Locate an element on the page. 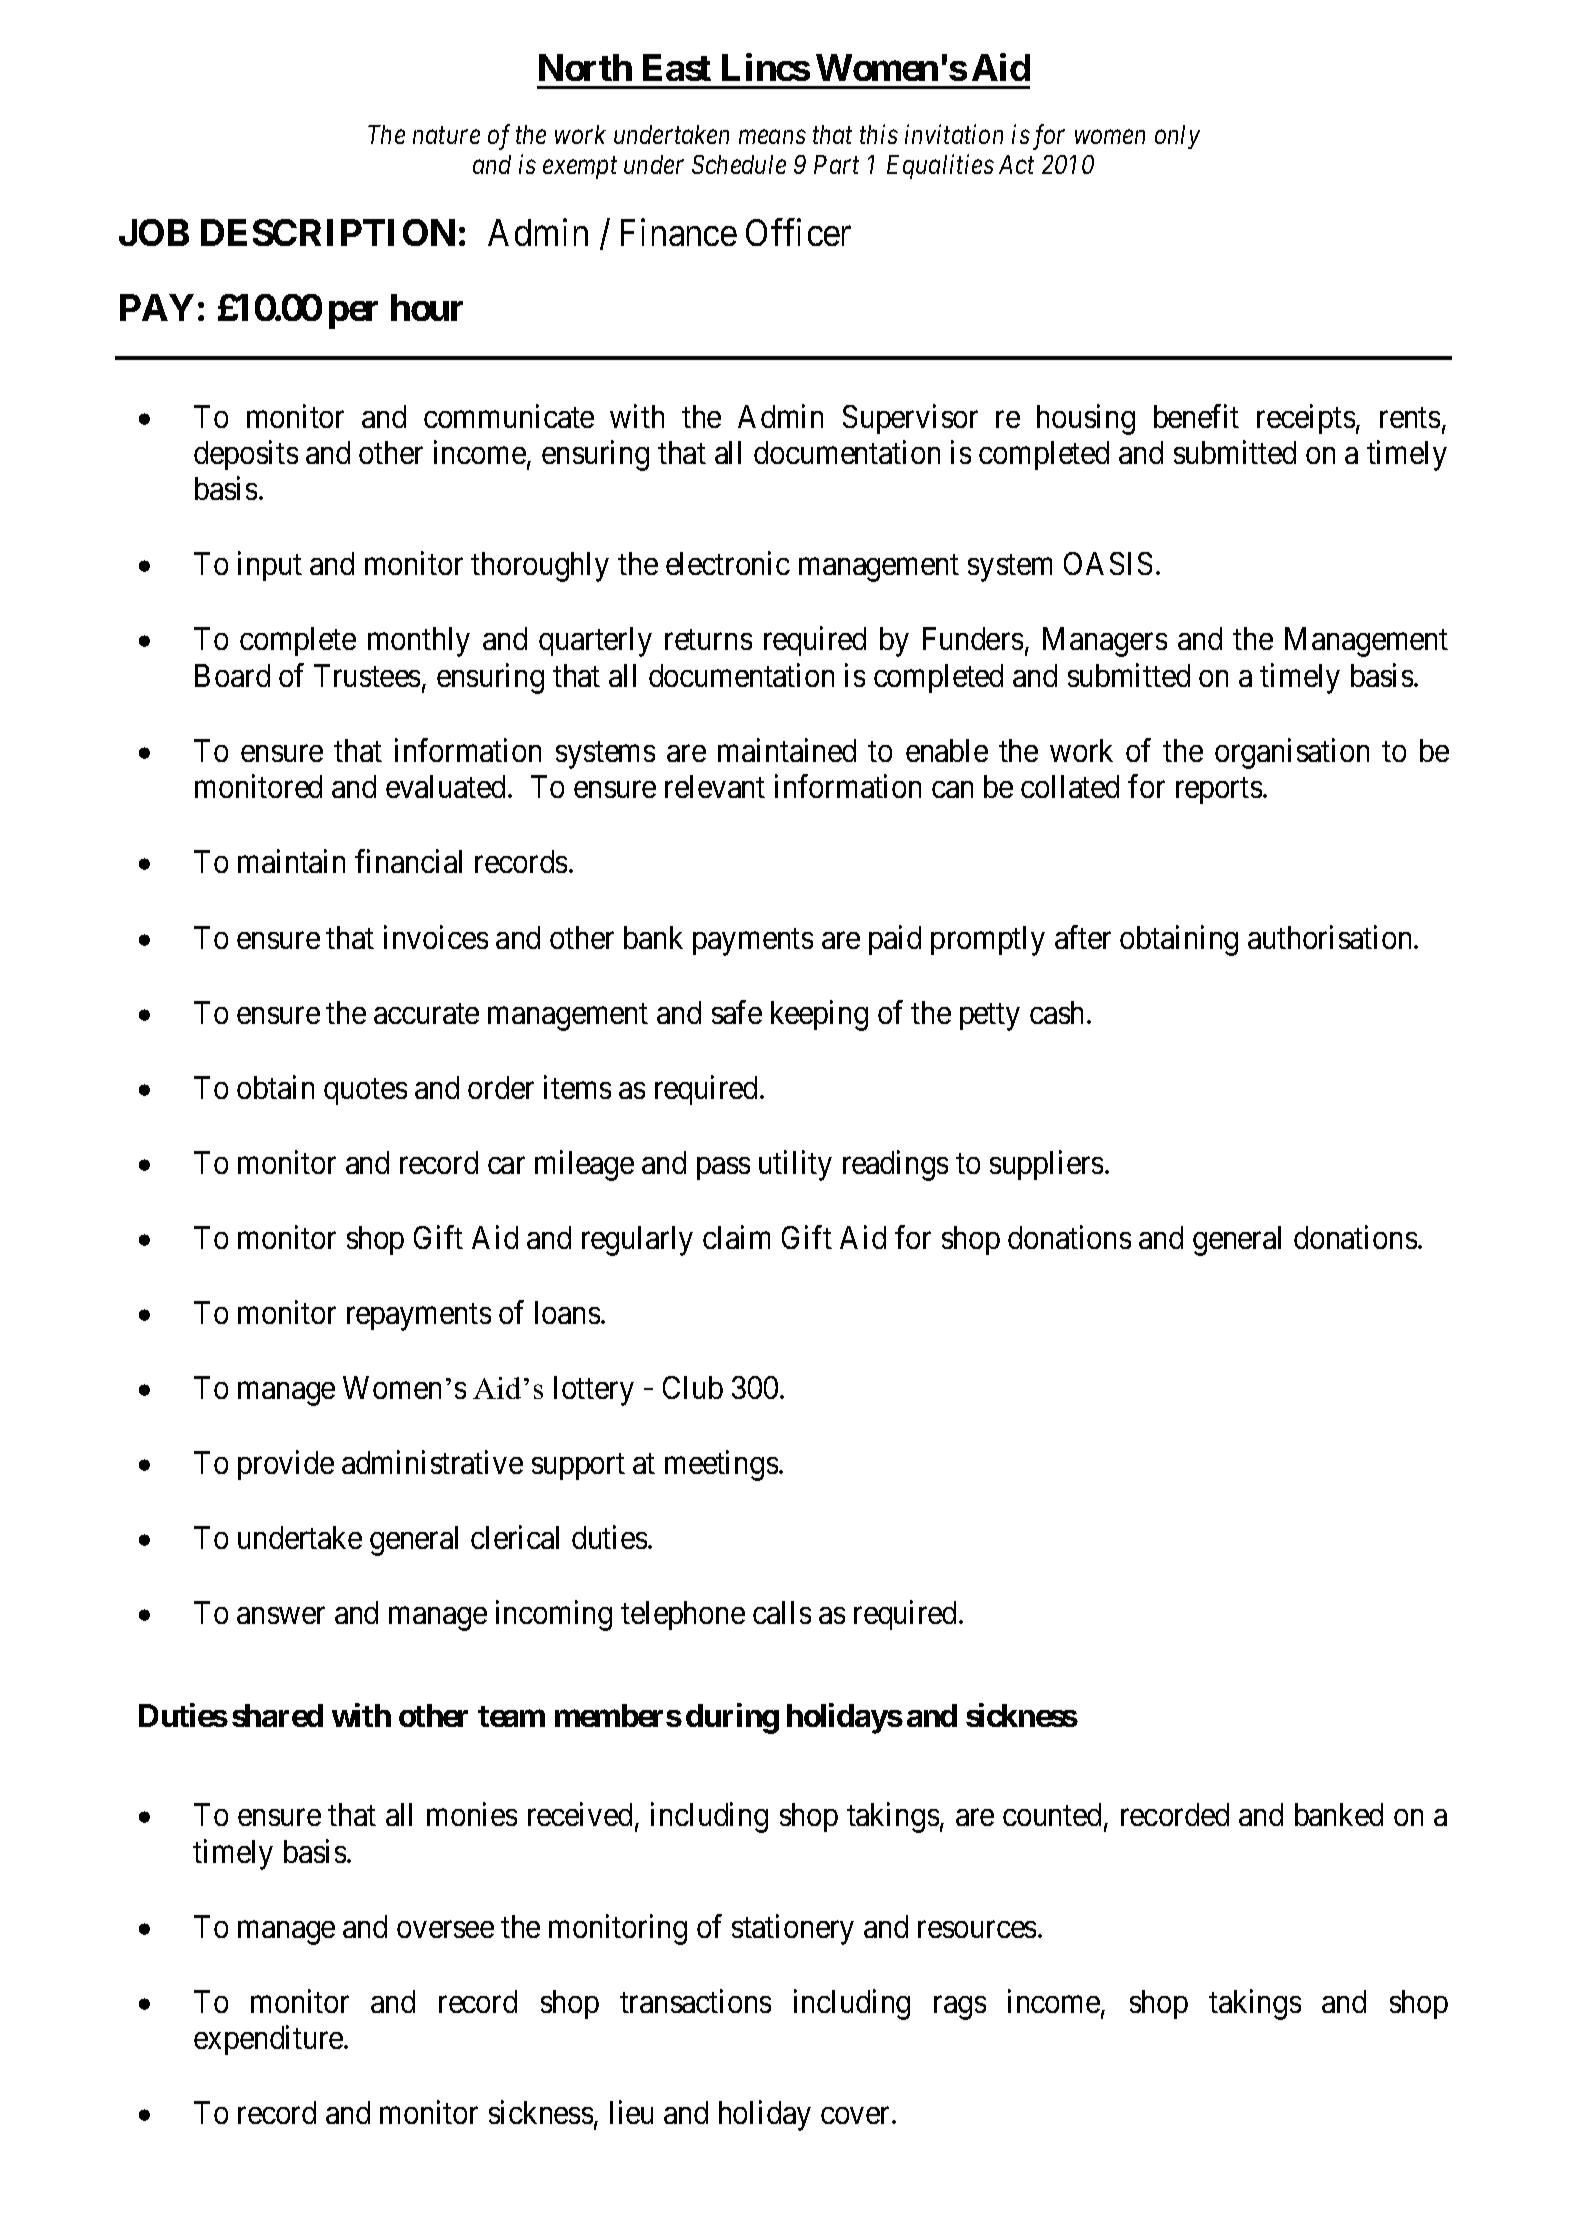 The image size is (1570, 2220). suppliers is located at coordinates (1046, 1165).
